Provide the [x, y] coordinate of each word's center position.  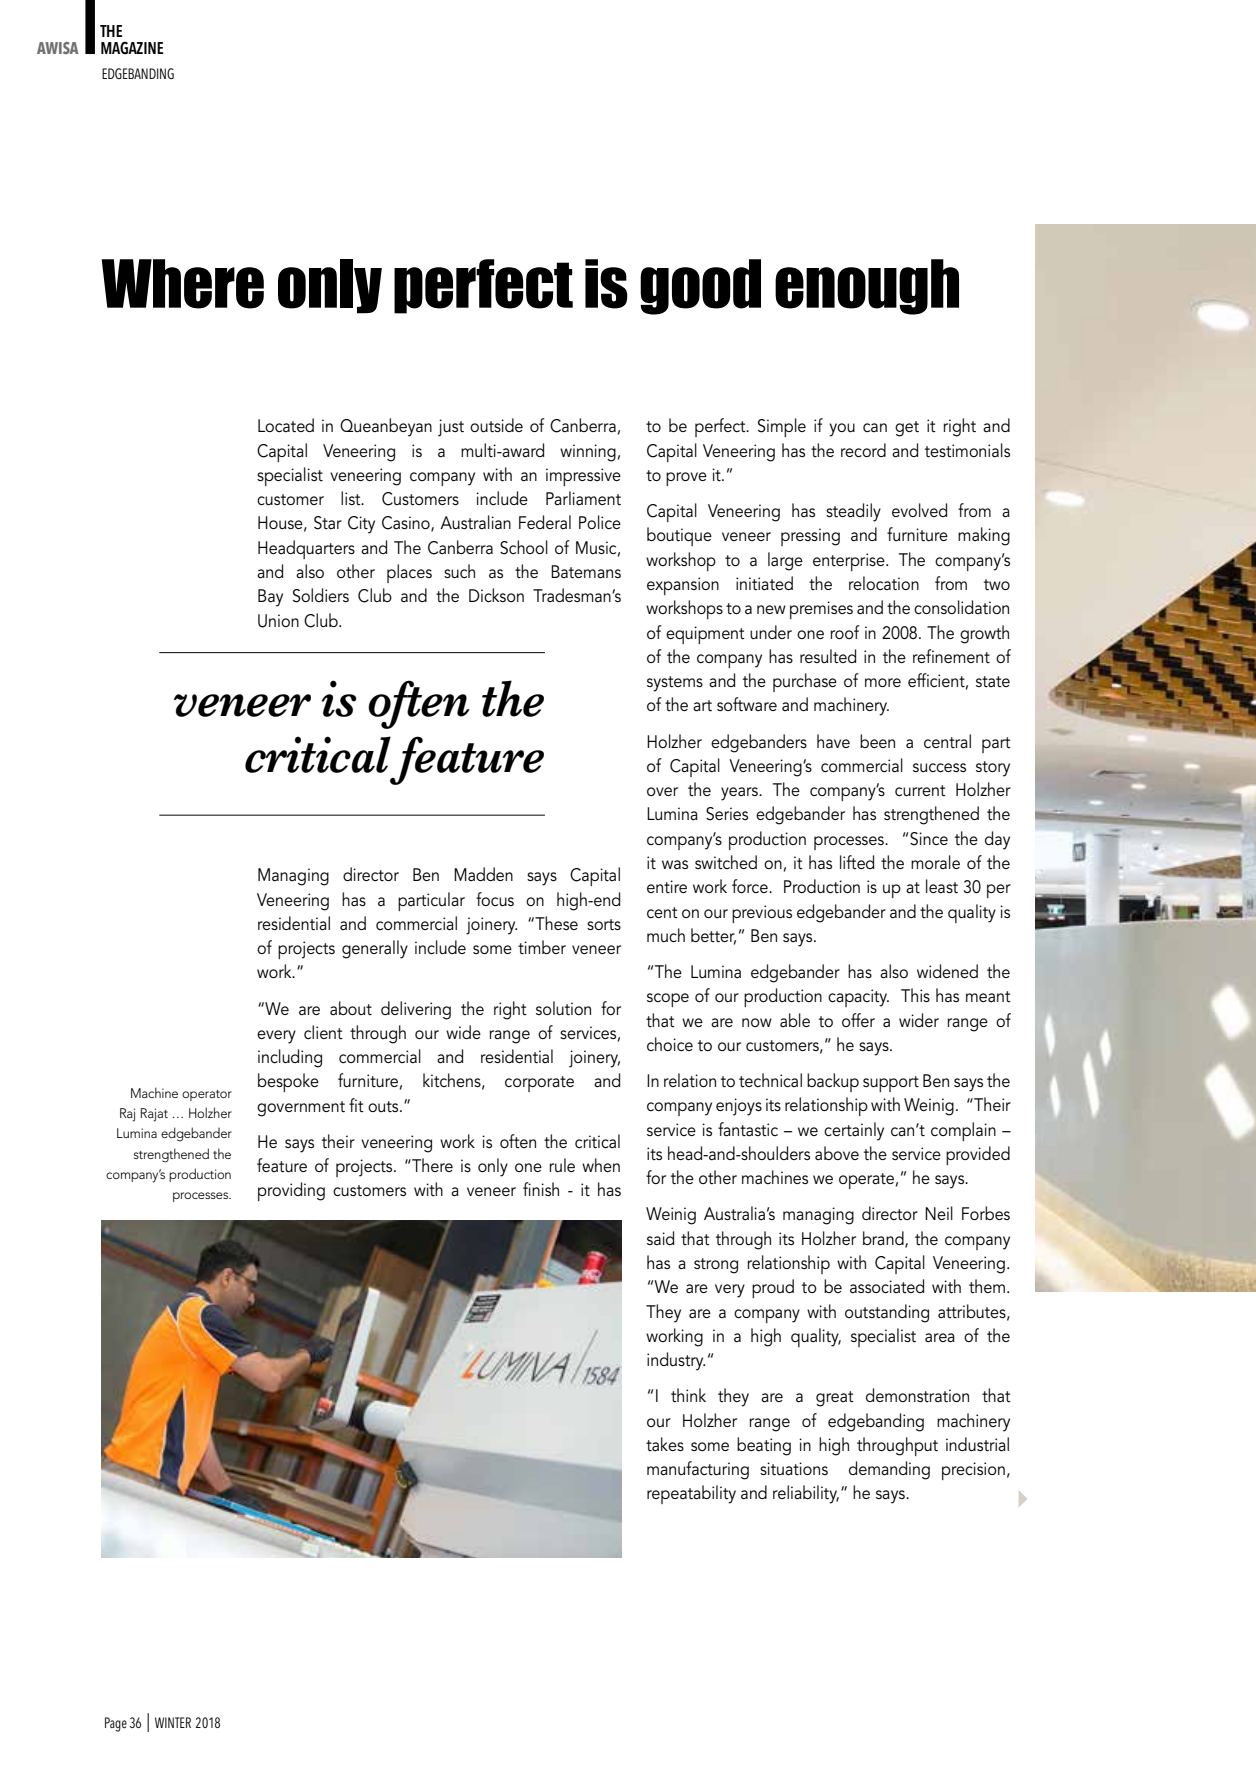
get [907, 429]
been [877, 741]
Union [278, 621]
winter [173, 1722]
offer [858, 1020]
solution [563, 1008]
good [700, 287]
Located [286, 425]
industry [676, 1361]
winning [588, 453]
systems [675, 684]
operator [207, 1095]
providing [291, 1191]
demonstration [917, 1395]
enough [867, 287]
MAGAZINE [132, 48]
